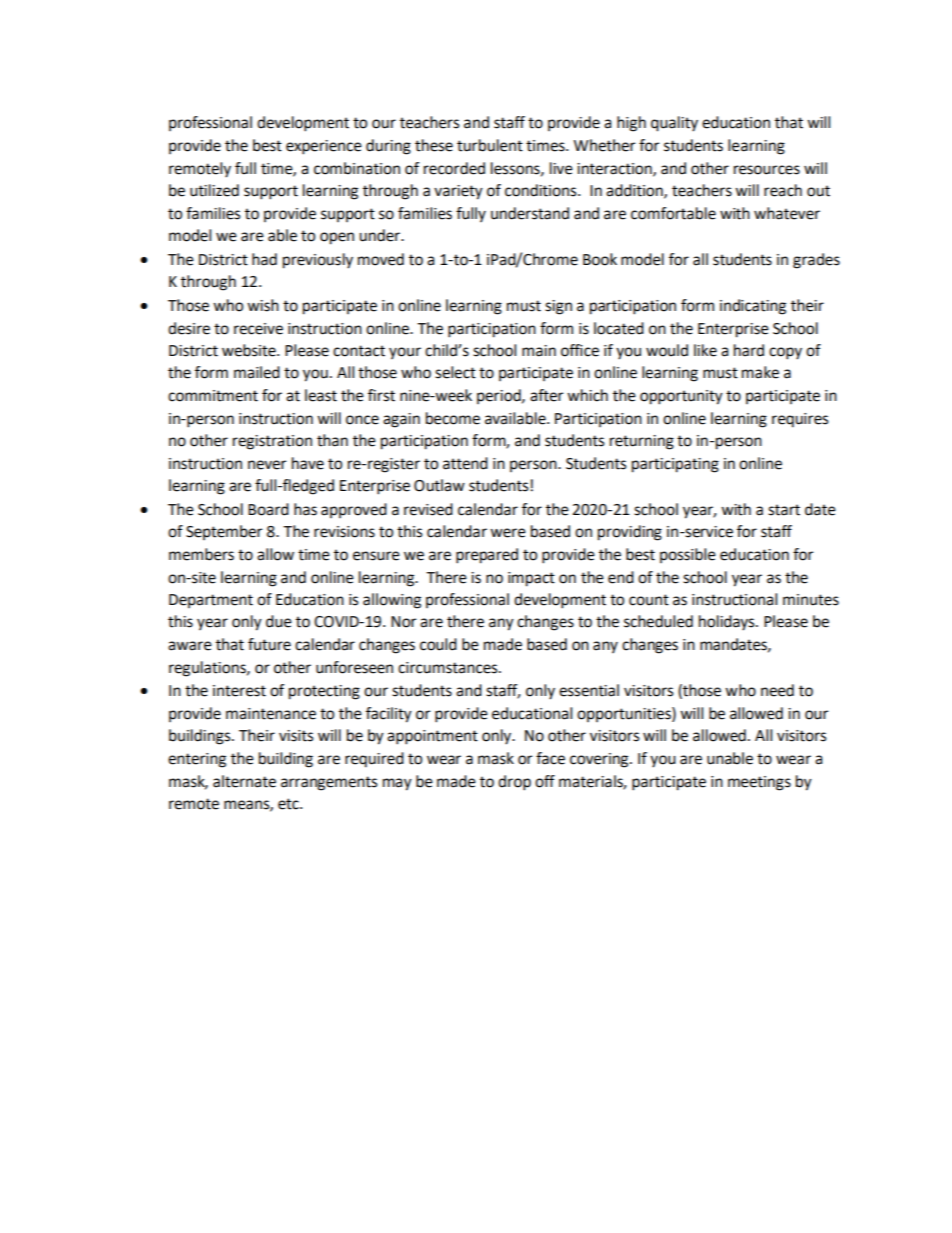 This screenshot has height=1233, width=952. Describe the element at coordinates (767, 170) in the screenshot. I see `resources` at that location.
